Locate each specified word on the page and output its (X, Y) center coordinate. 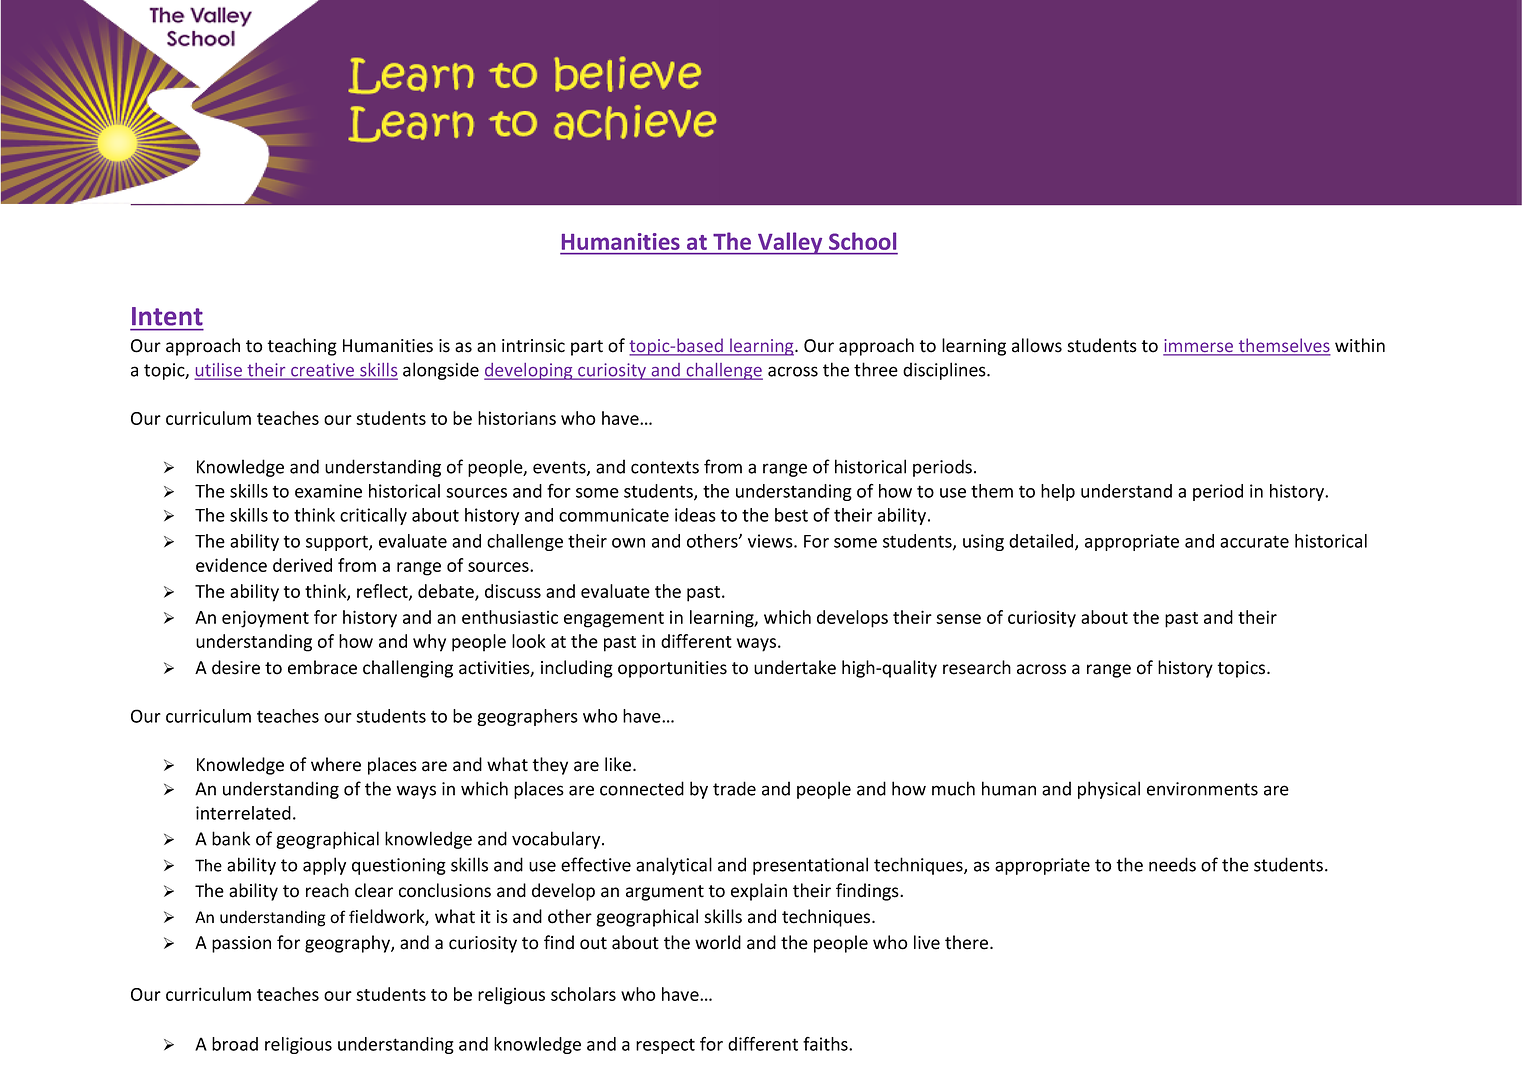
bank (231, 838)
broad (235, 1044)
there (968, 942)
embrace (322, 667)
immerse (1199, 347)
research (977, 667)
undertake (795, 667)
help (1058, 492)
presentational (810, 866)
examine (328, 491)
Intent (167, 316)
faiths (826, 1044)
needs (1172, 864)
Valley (790, 243)
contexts (665, 467)
